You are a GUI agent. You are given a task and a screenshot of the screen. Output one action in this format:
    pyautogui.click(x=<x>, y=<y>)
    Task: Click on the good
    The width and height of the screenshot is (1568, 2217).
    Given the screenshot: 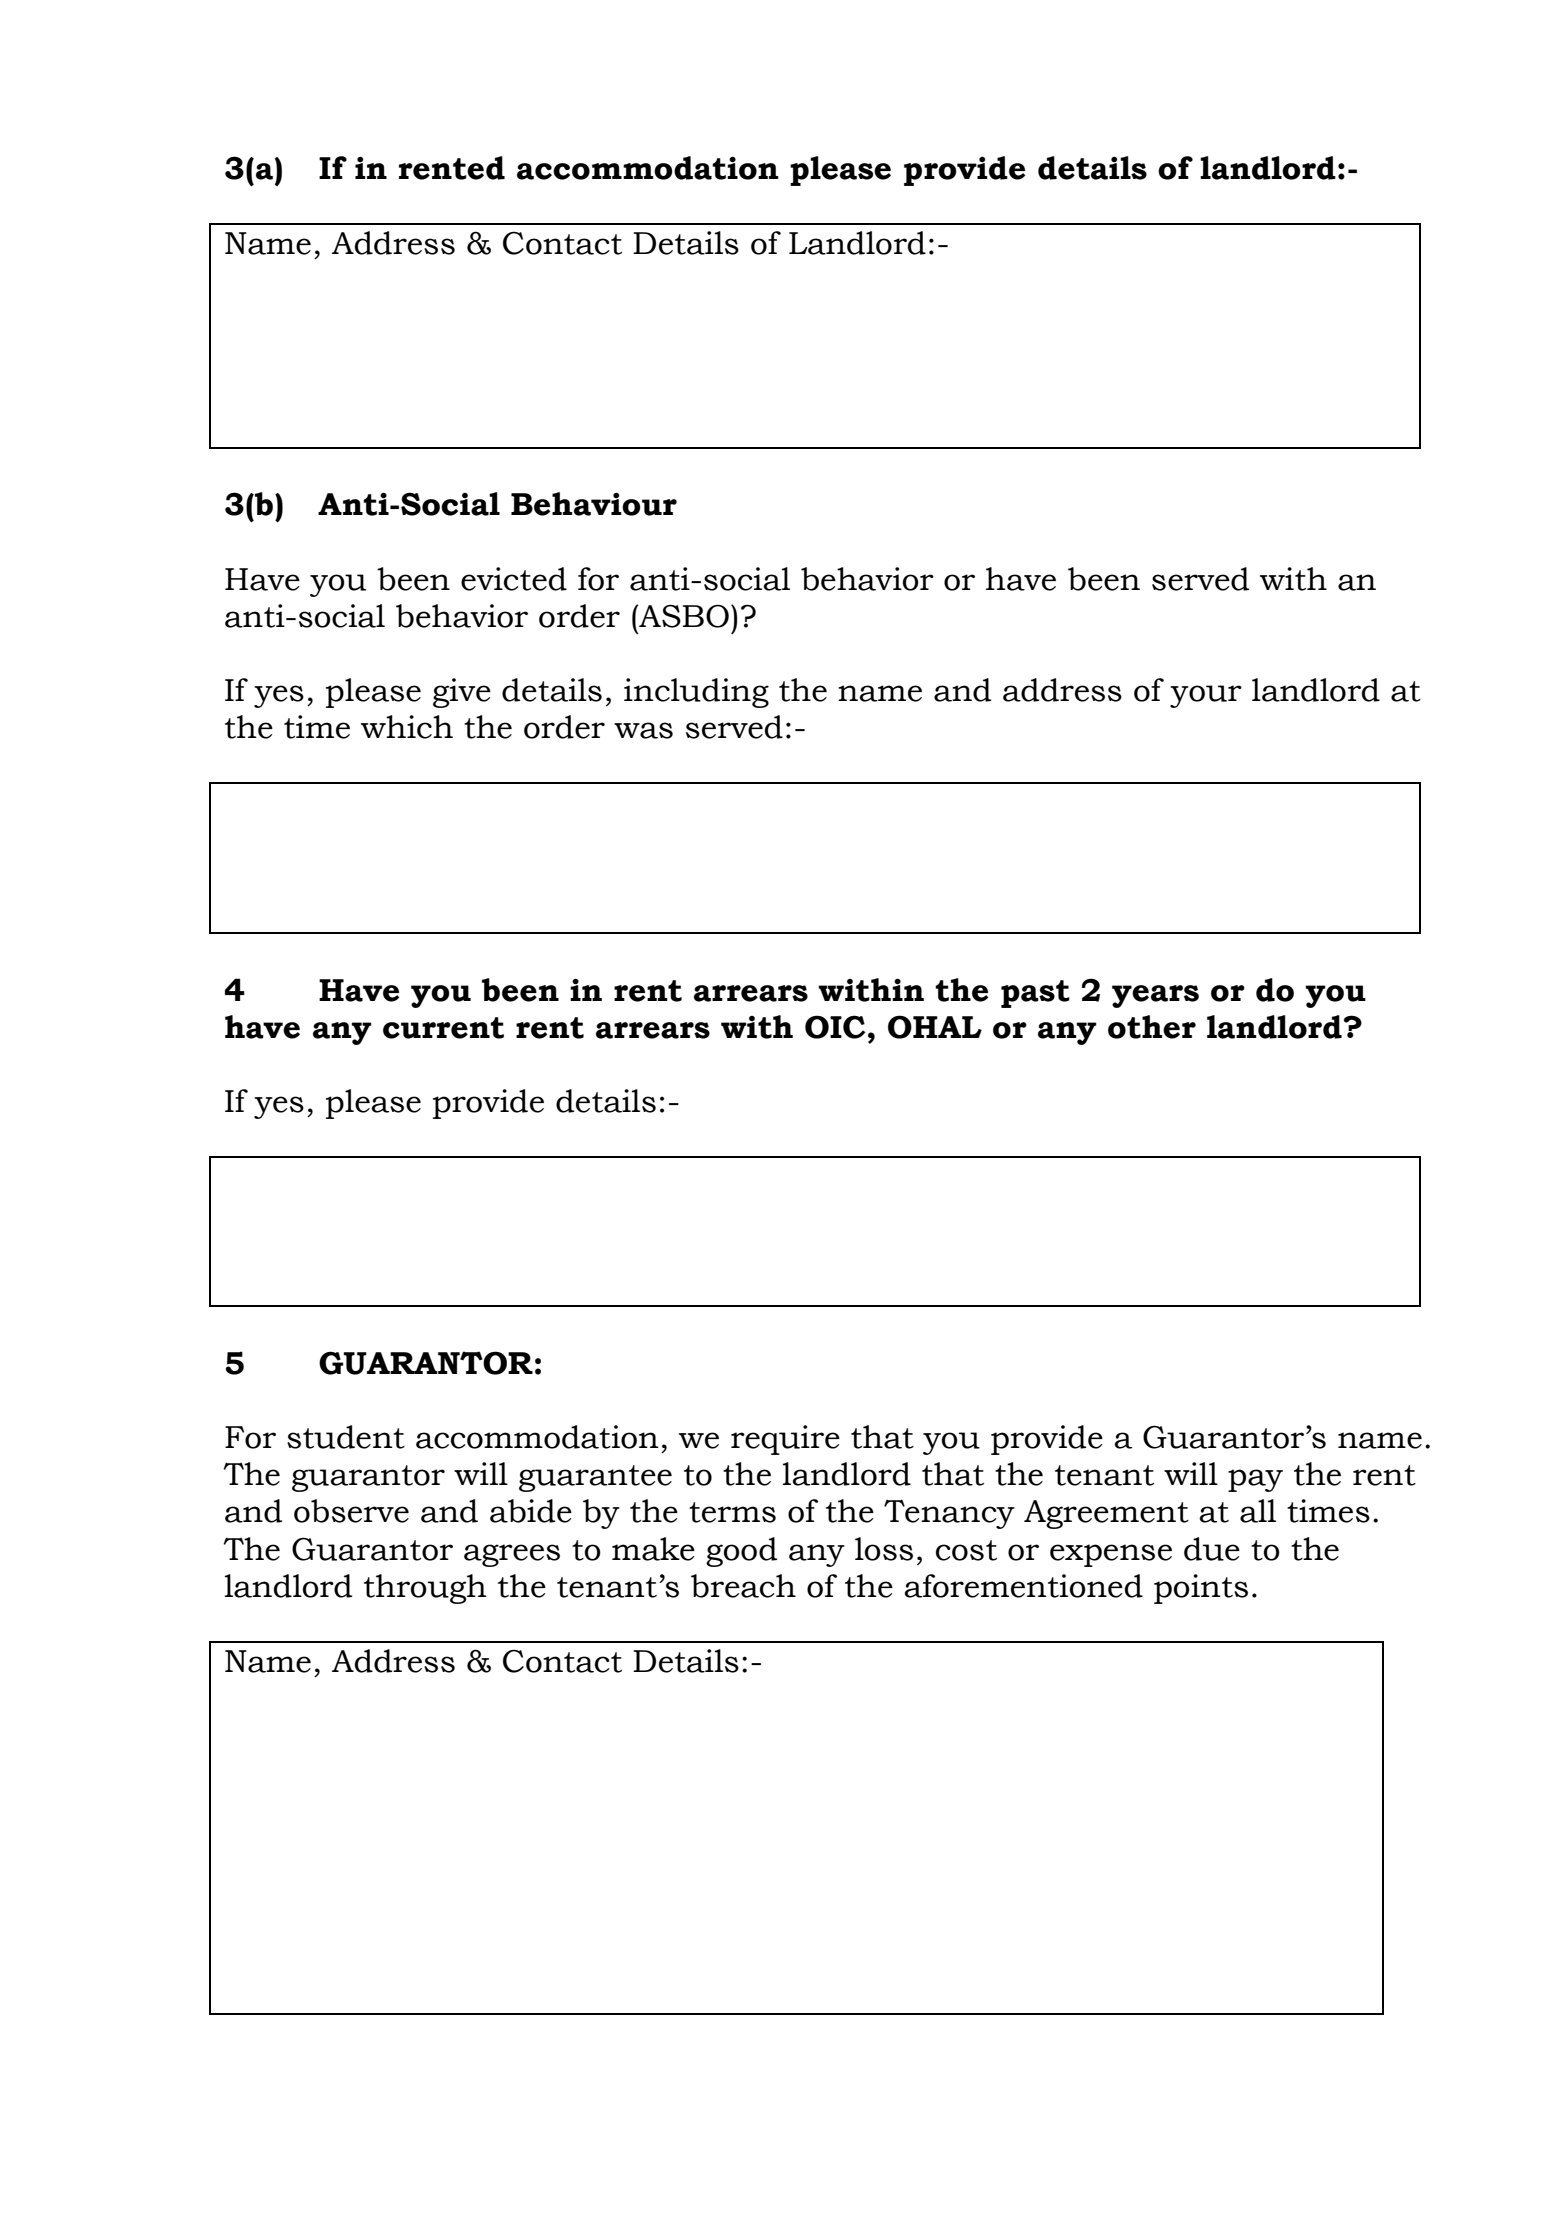 What is the action you would take?
    pyautogui.click(x=741, y=1552)
